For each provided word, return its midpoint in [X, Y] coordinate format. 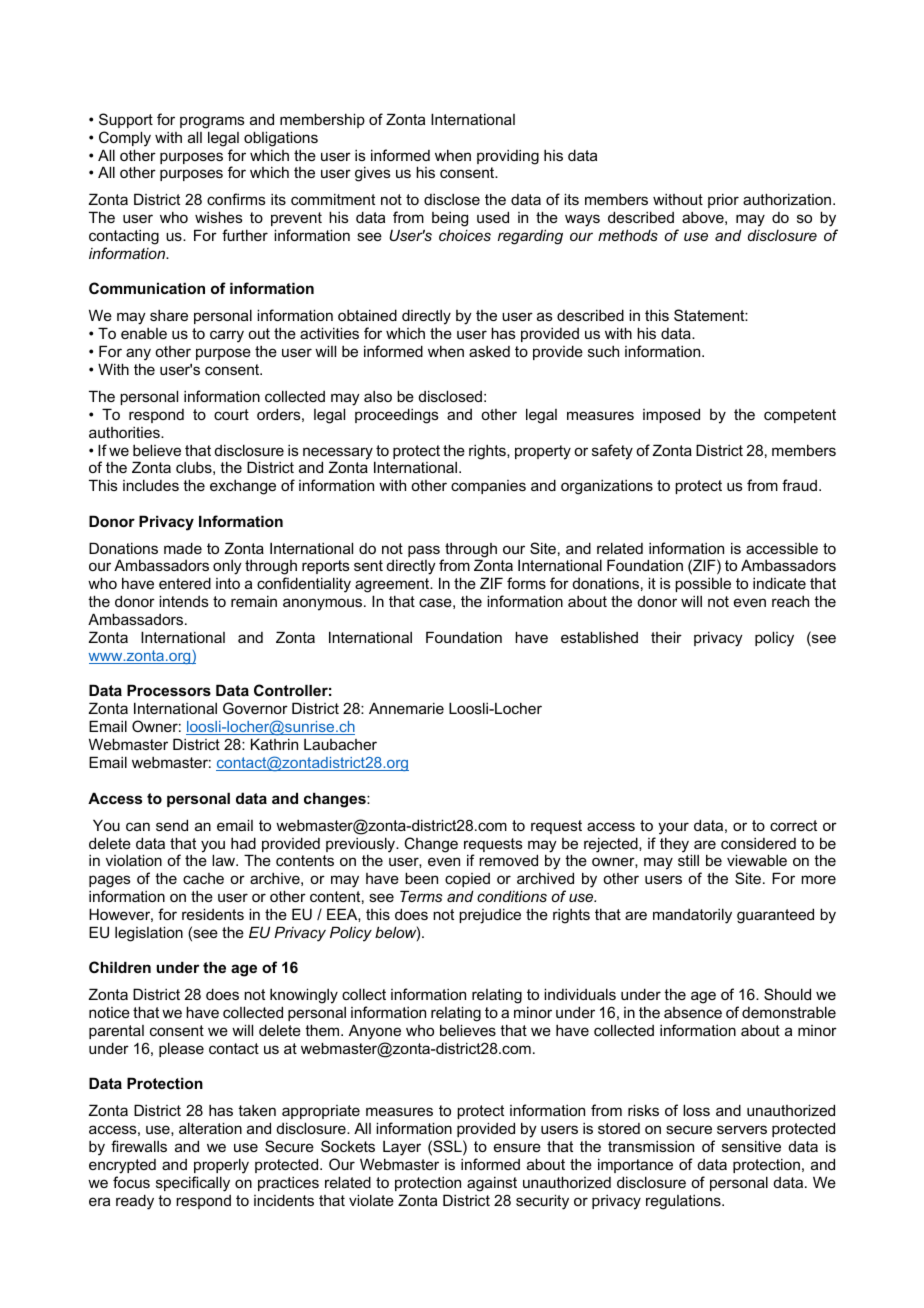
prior [723, 200]
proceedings [397, 416]
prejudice [490, 916]
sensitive [751, 1146]
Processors [169, 690]
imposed [671, 415]
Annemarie [406, 708]
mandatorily [692, 916]
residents [213, 914]
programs [212, 122]
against [492, 1184]
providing [508, 157]
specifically [193, 1184]
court [231, 414]
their [666, 637]
